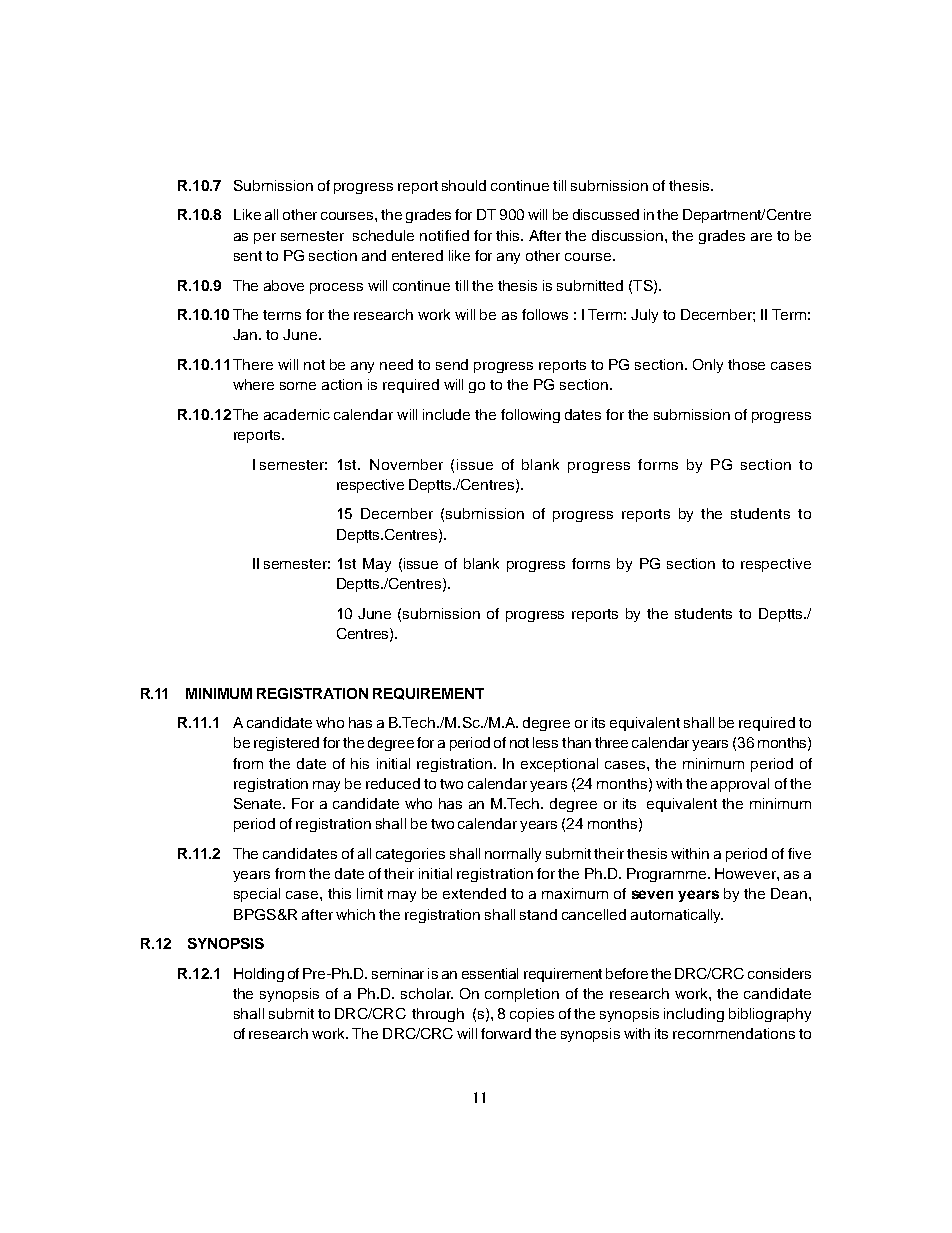 The height and width of the screenshot is (1233, 952). I want to click on copies, so click(532, 1015).
